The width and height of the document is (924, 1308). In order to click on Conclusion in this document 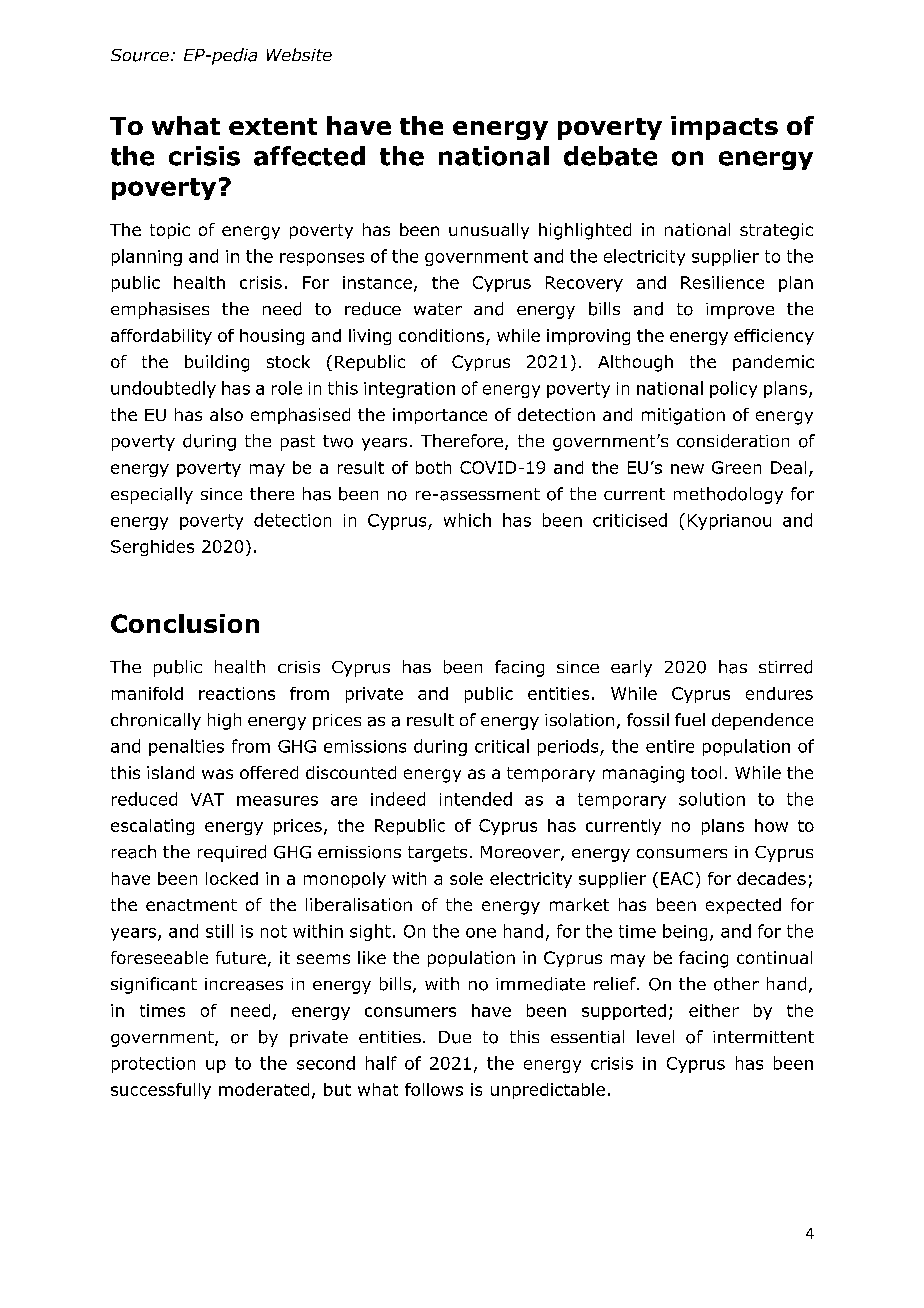, I will do `click(185, 623)`.
